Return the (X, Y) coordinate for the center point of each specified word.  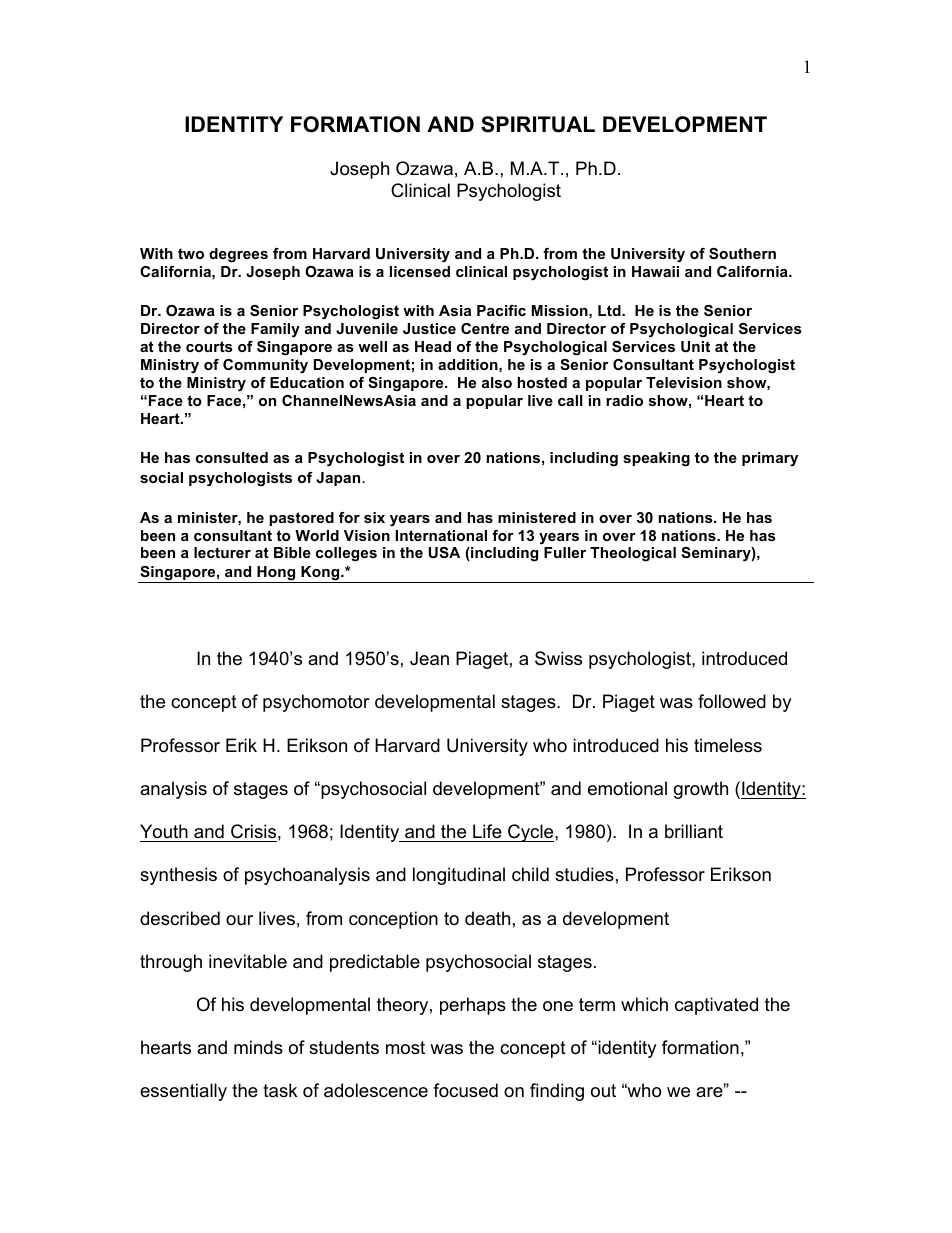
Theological (633, 554)
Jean (429, 658)
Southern (742, 253)
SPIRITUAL (538, 124)
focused (465, 1090)
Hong (276, 574)
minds (258, 1047)
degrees (238, 255)
